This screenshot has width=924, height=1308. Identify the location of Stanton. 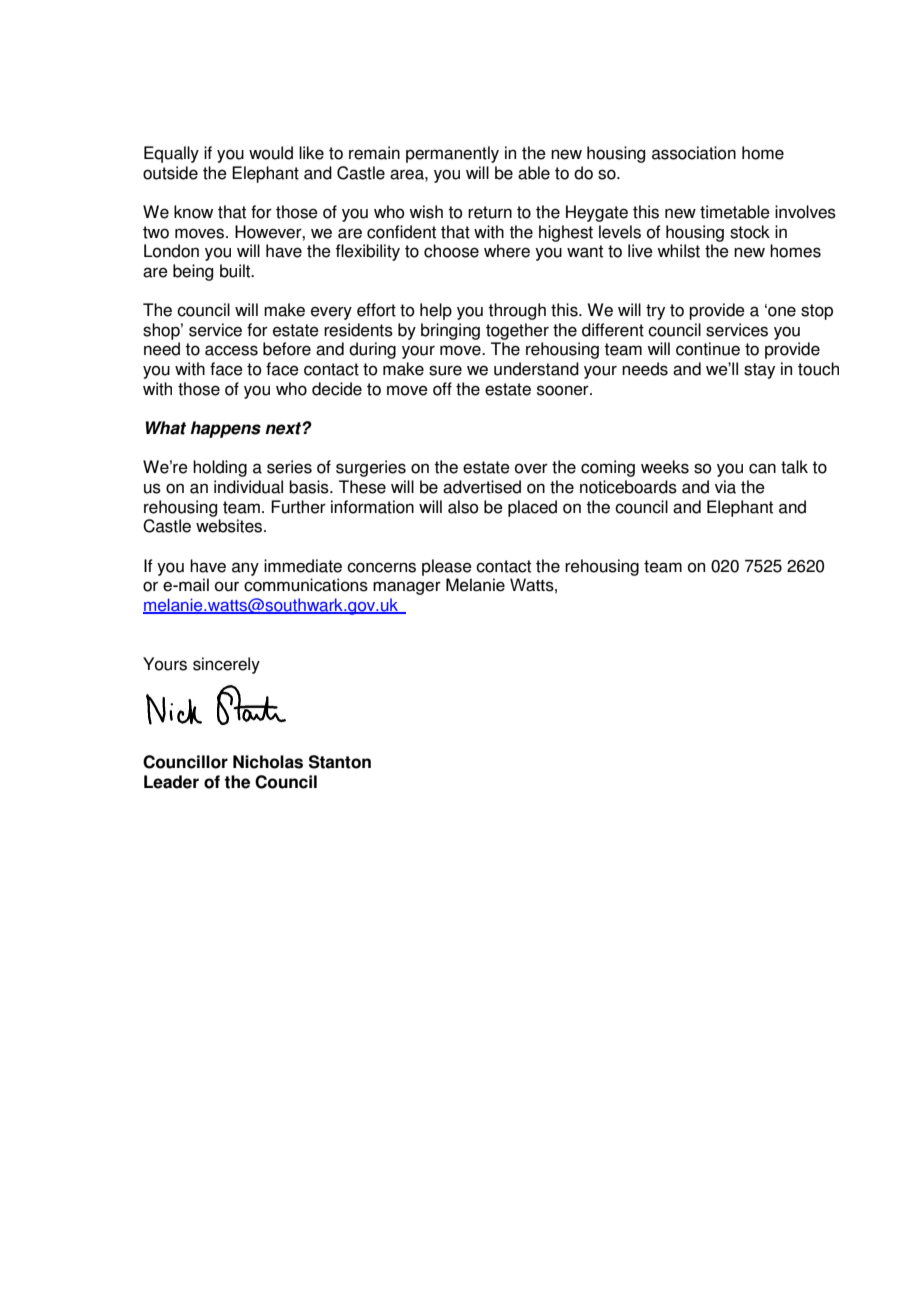
(340, 762).
